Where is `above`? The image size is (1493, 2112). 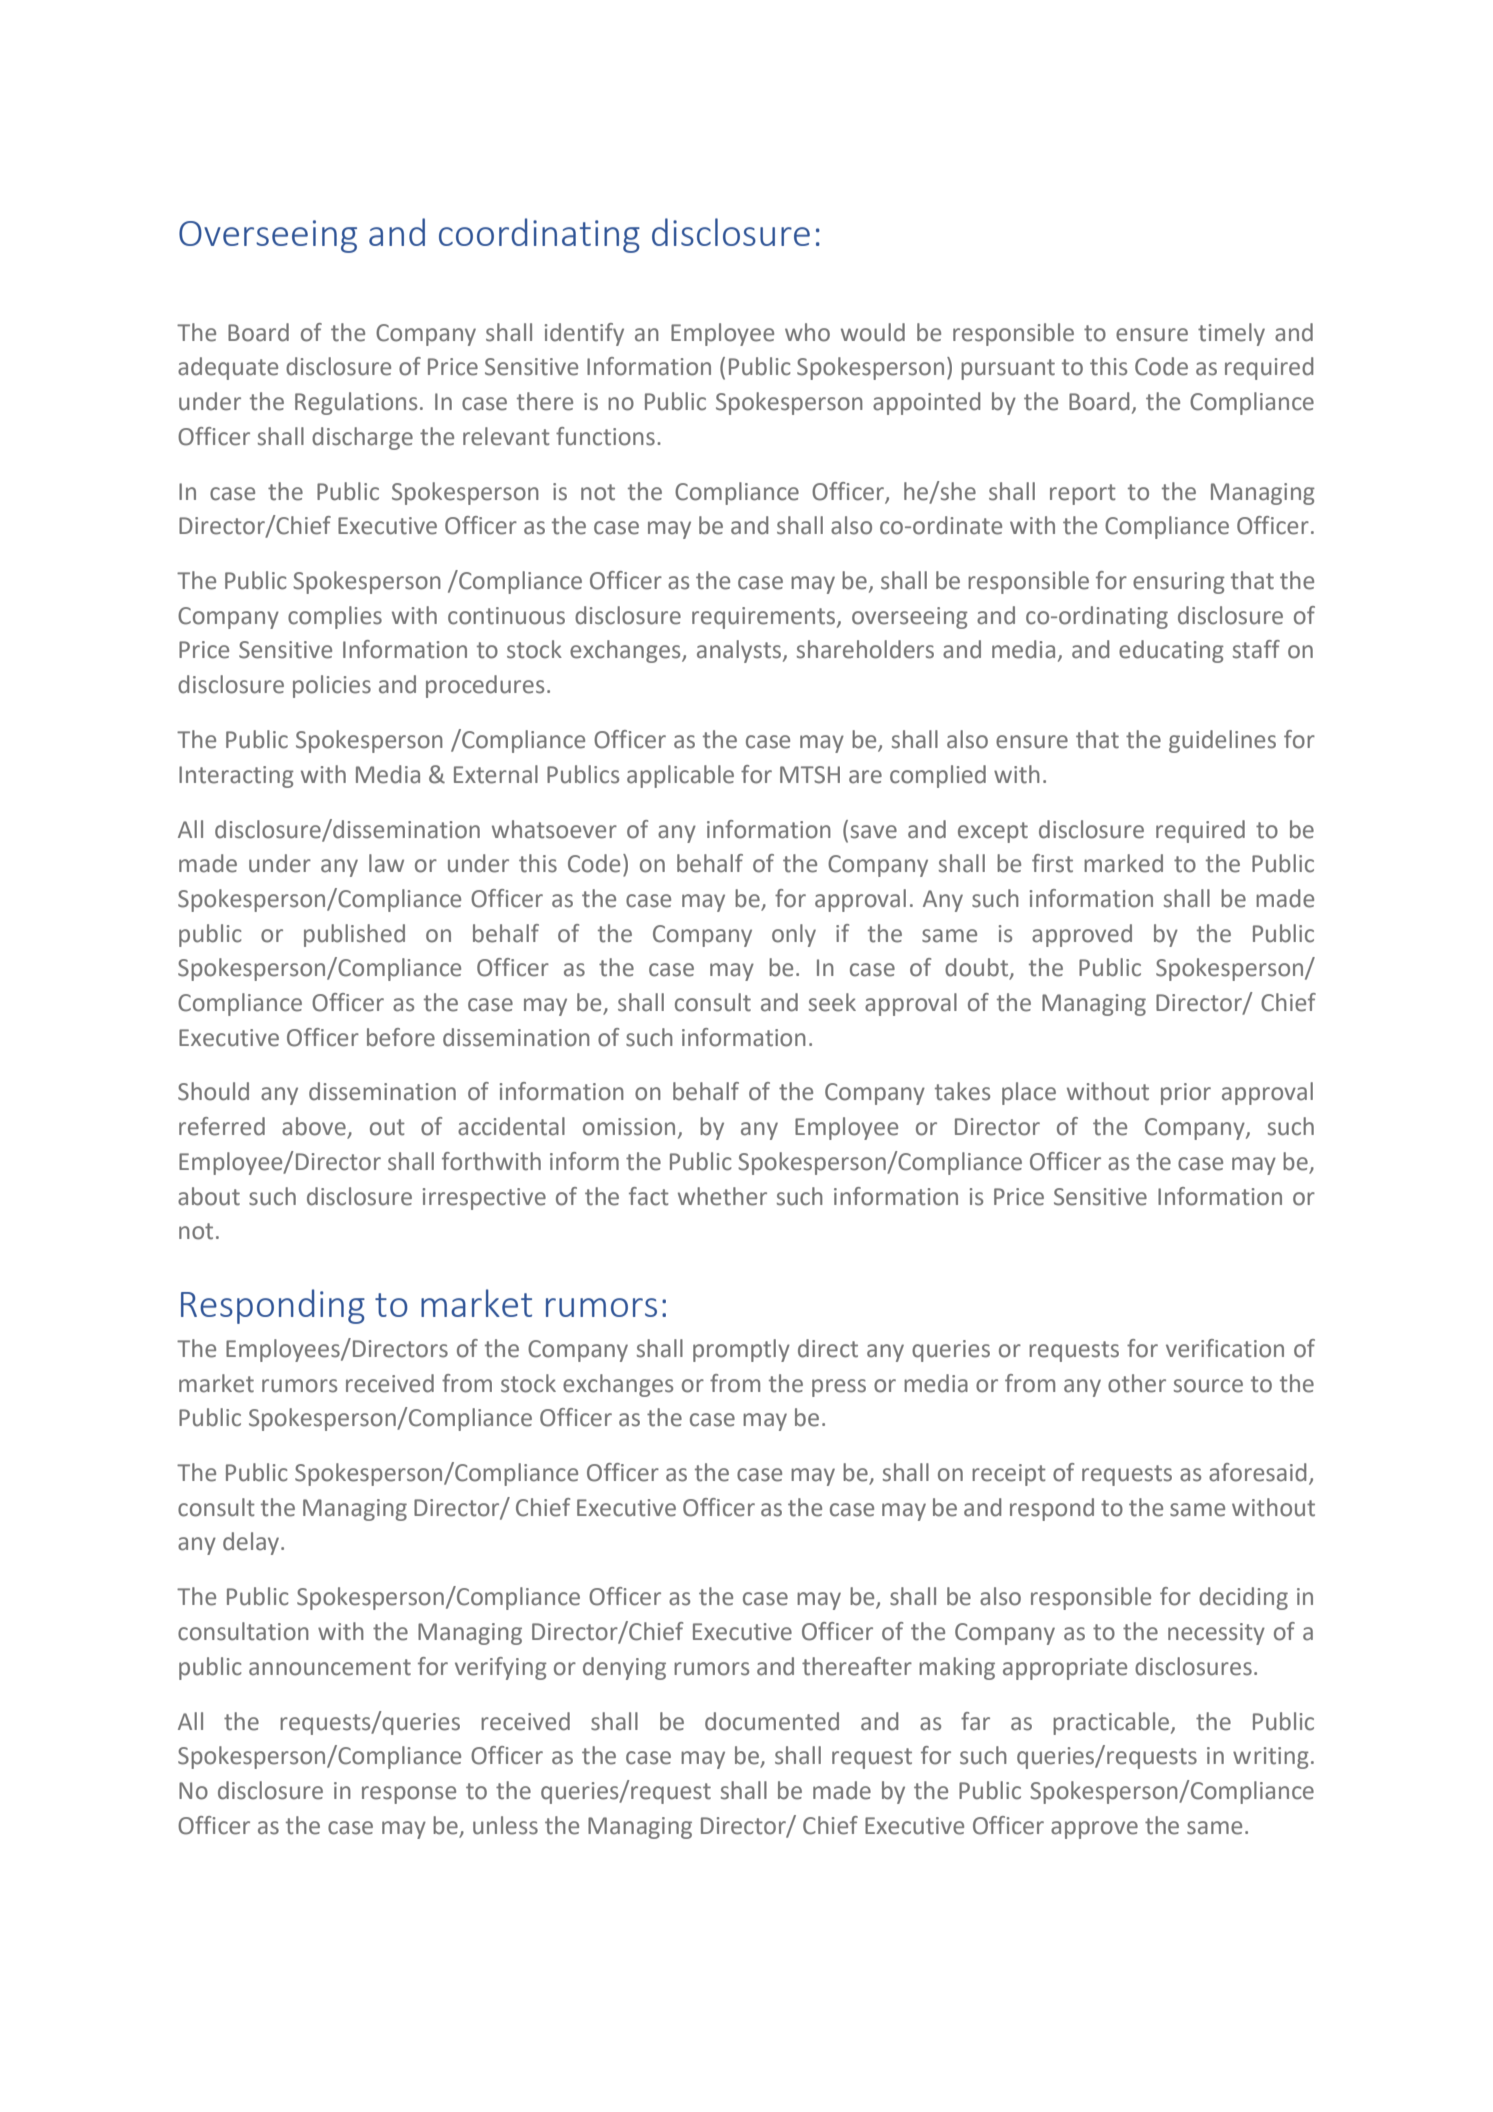 above is located at coordinates (315, 1127).
